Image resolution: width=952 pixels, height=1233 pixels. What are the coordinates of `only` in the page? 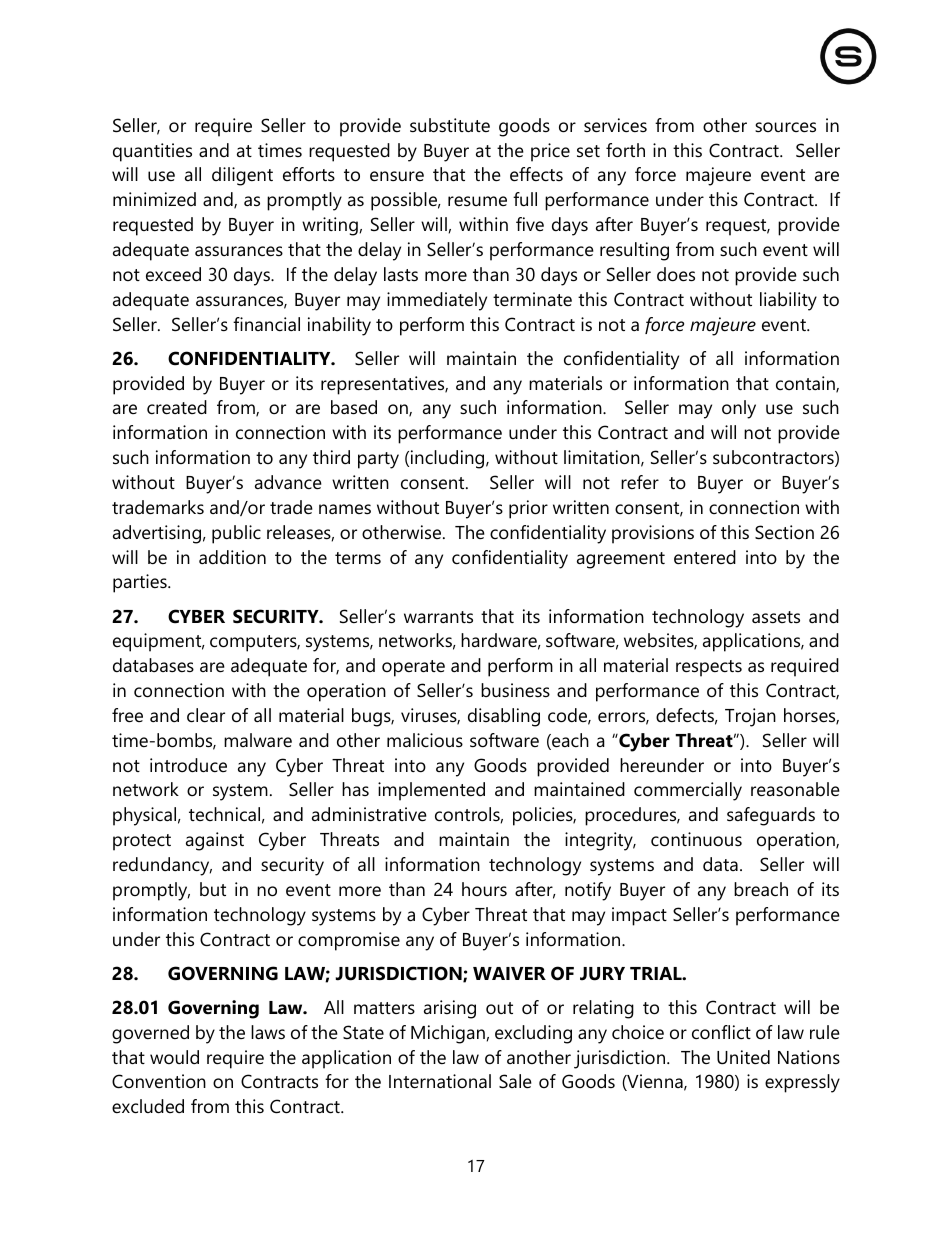 It's located at (739, 409).
